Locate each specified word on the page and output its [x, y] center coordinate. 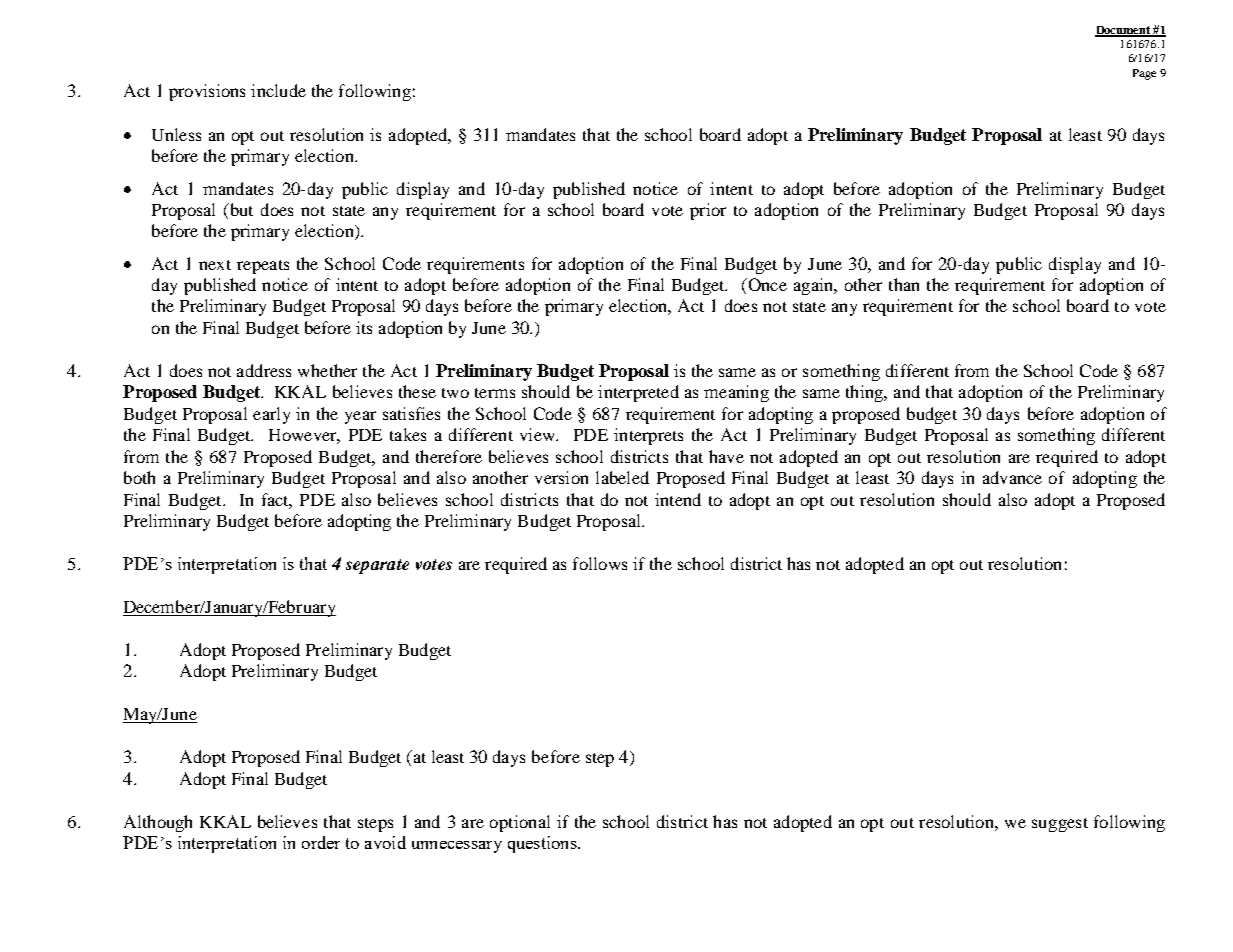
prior [708, 211]
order [321, 842]
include [278, 90]
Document [1123, 31]
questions [543, 844]
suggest [1060, 825]
